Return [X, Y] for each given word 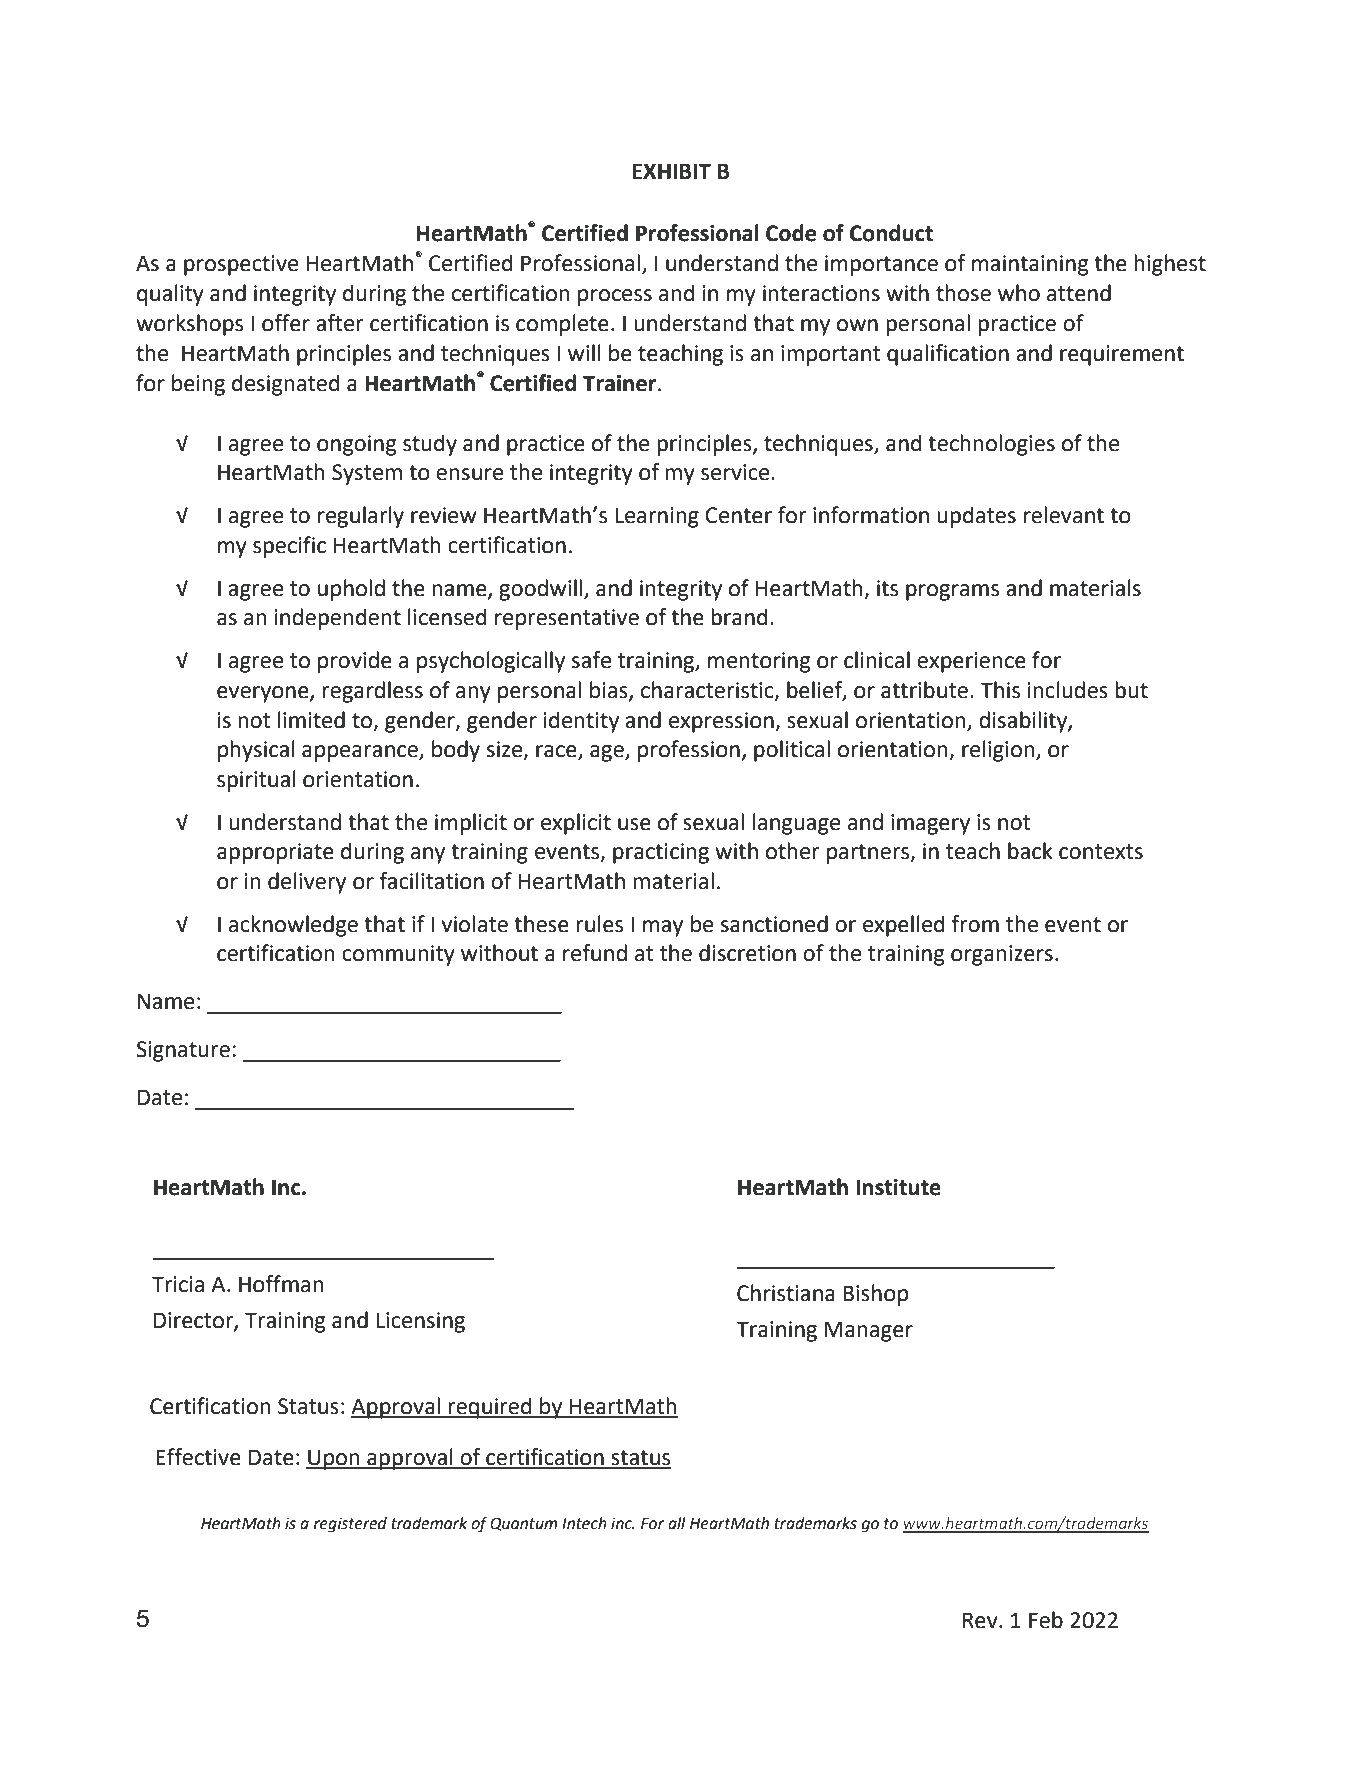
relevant [1064, 515]
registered [350, 1525]
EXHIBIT [671, 171]
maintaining [1030, 265]
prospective [241, 265]
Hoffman [281, 1284]
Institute [898, 1187]
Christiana [786, 1293]
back [1030, 851]
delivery [307, 883]
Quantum [524, 1524]
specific [289, 547]
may [663, 928]
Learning [657, 517]
